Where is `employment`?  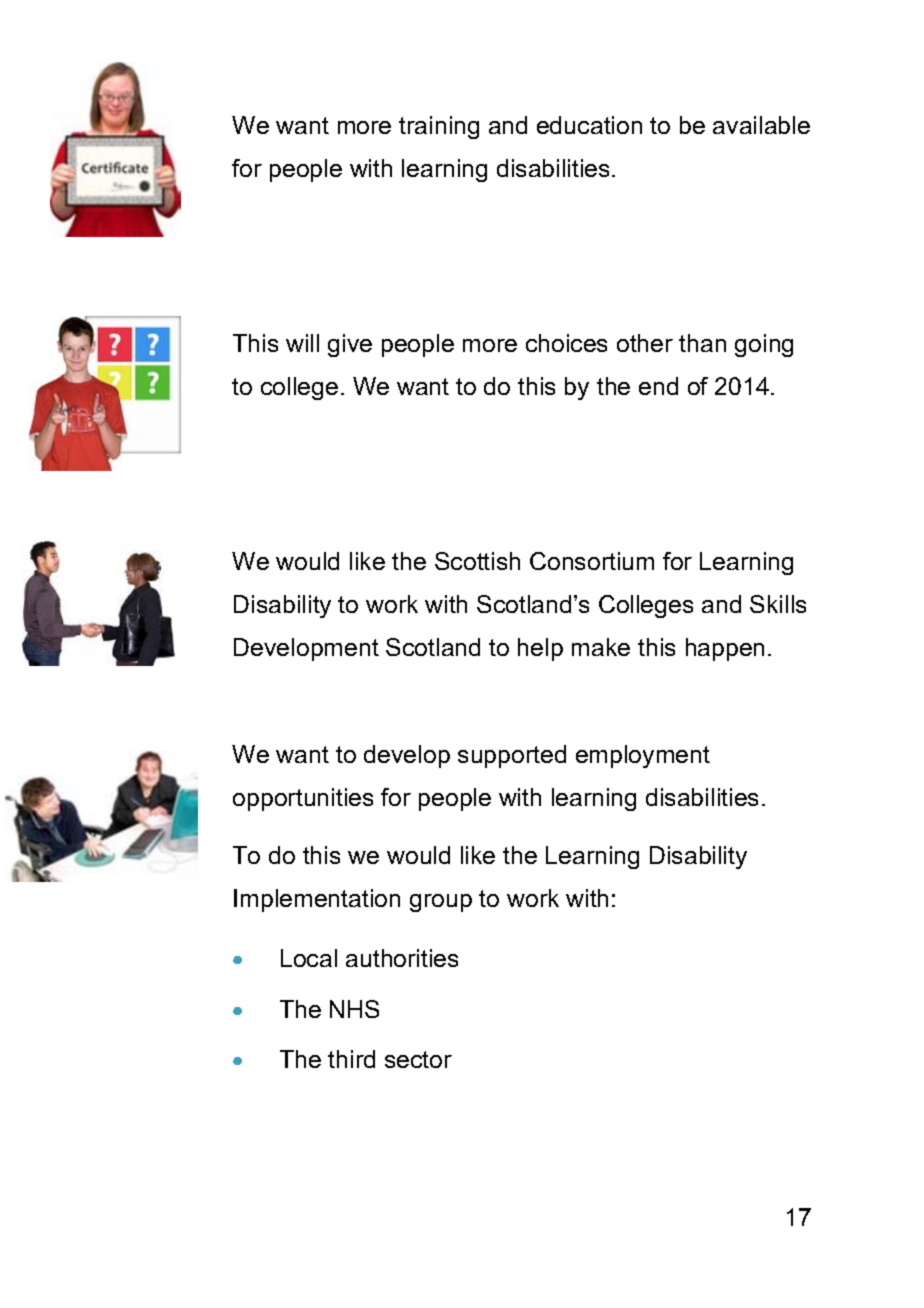 employment is located at coordinates (643, 756).
